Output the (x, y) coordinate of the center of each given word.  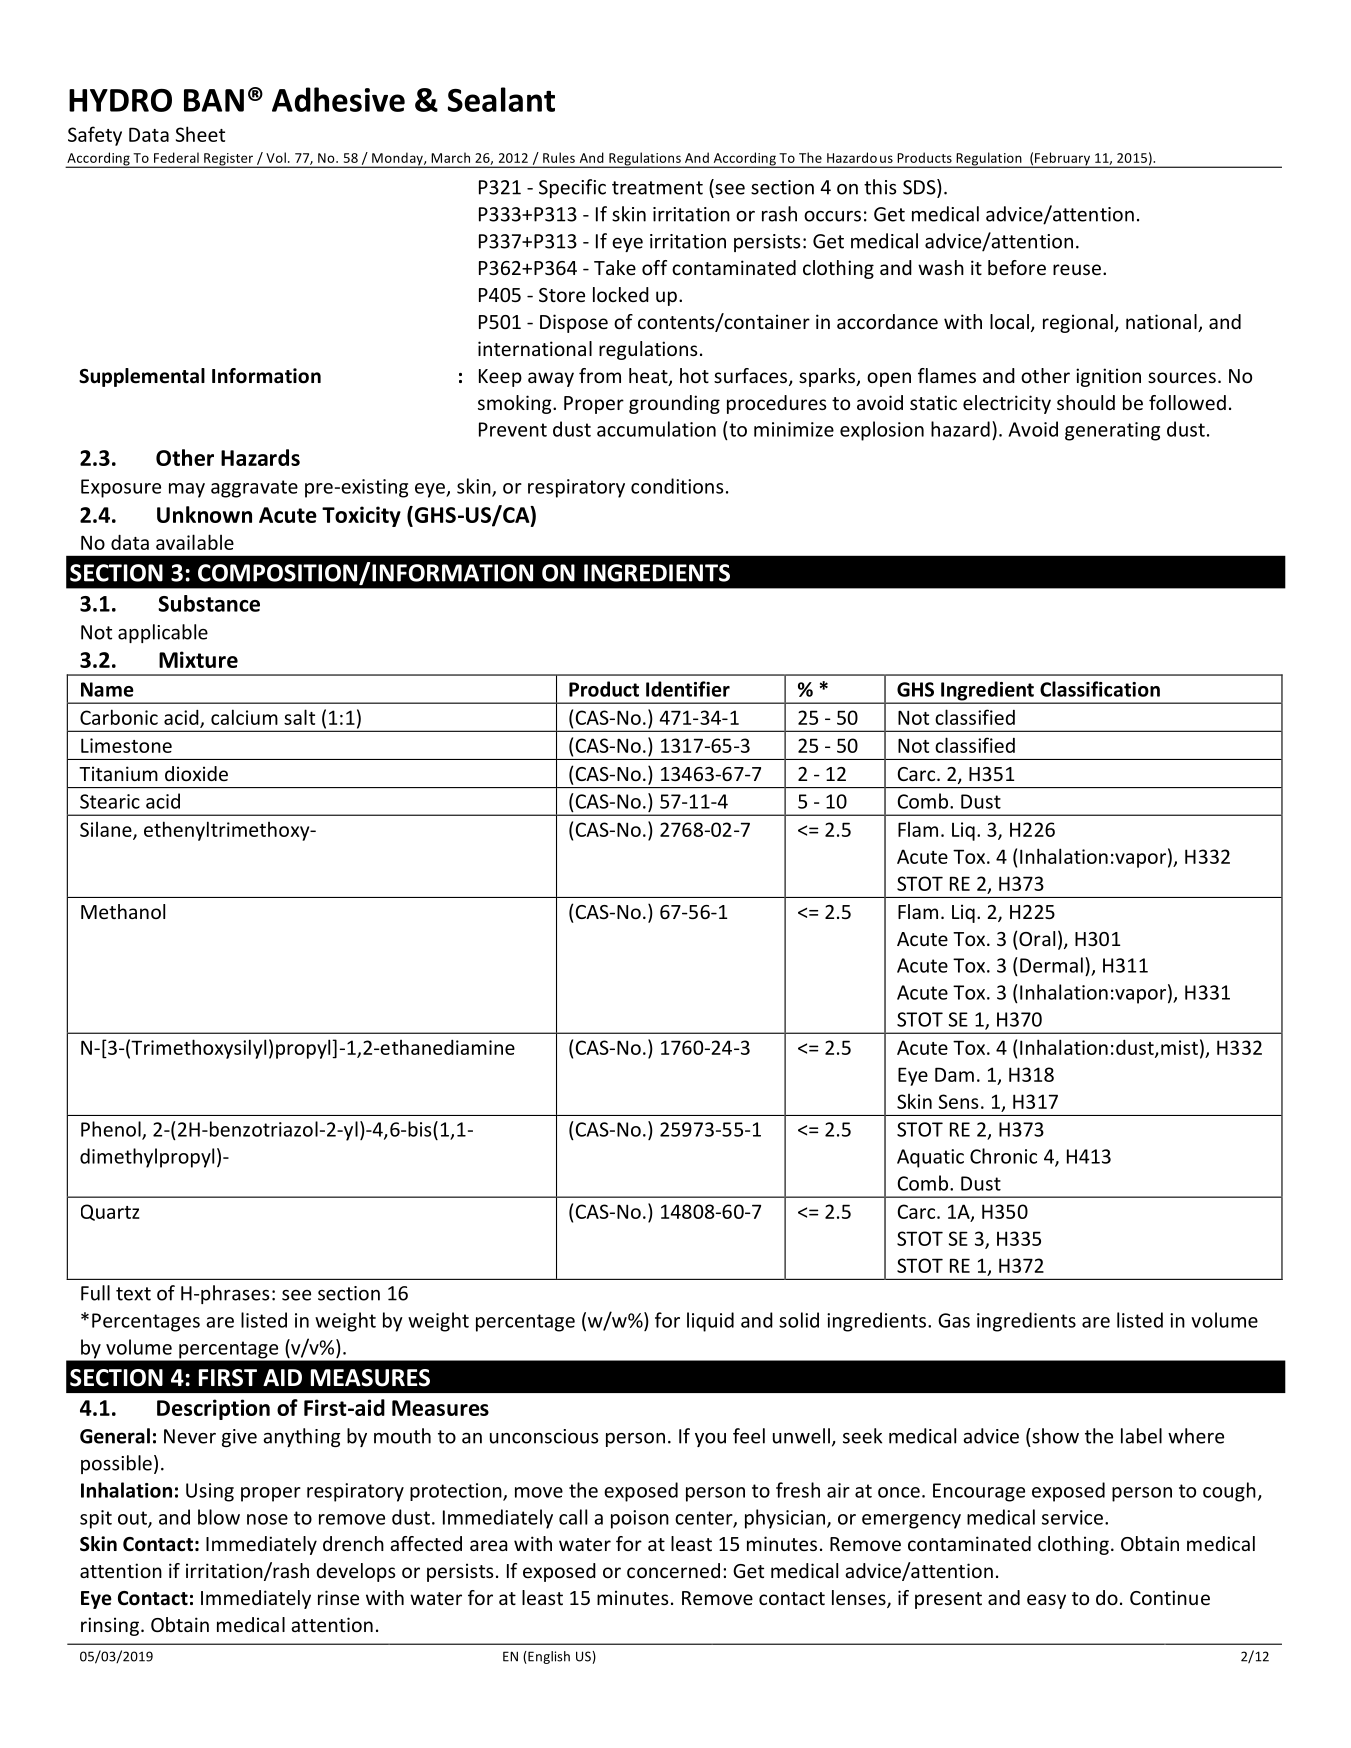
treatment (657, 188)
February (1063, 160)
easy (1046, 1601)
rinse (338, 1597)
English (548, 1657)
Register (229, 160)
